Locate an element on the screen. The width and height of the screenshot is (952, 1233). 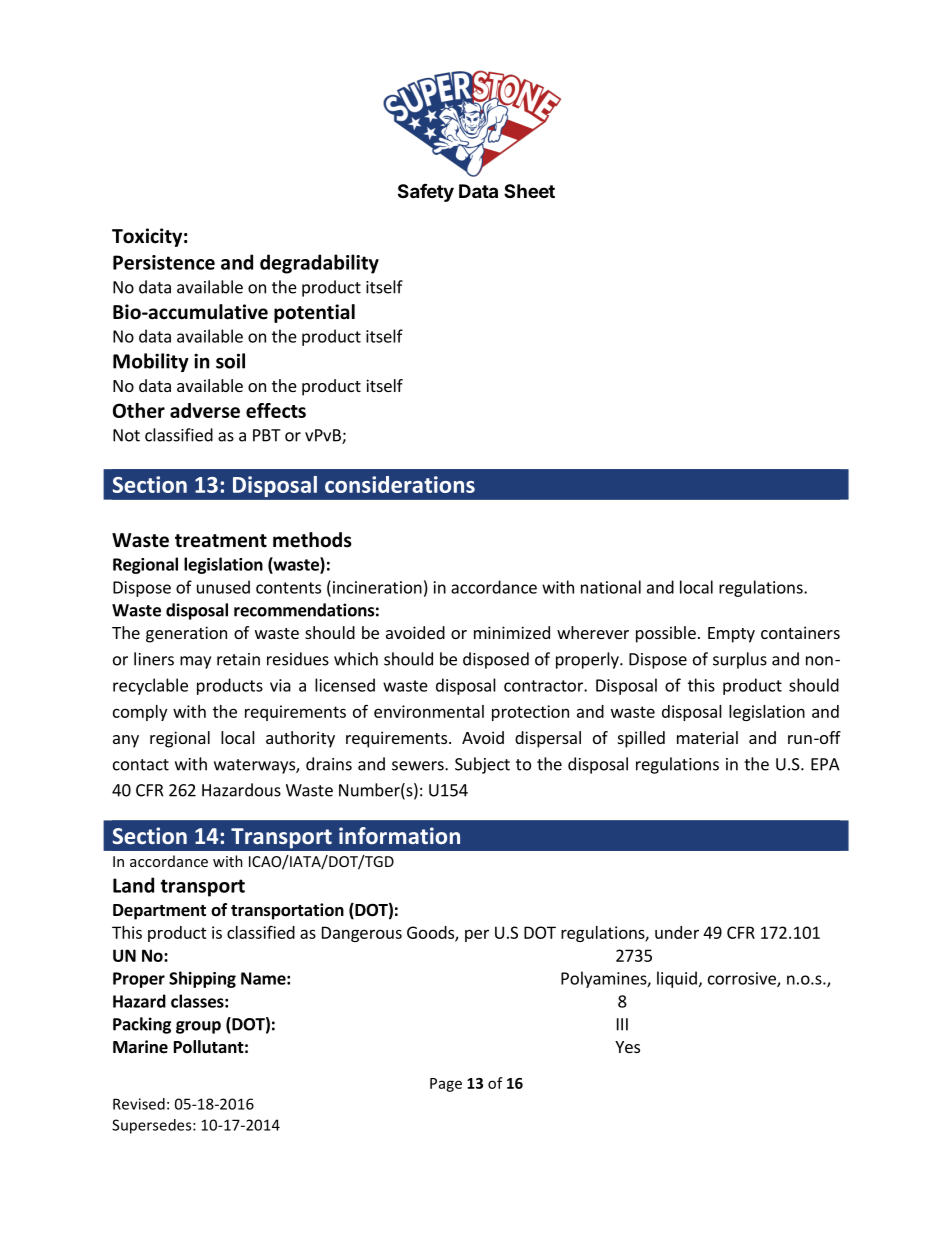
Persistence is located at coordinates (164, 262).
